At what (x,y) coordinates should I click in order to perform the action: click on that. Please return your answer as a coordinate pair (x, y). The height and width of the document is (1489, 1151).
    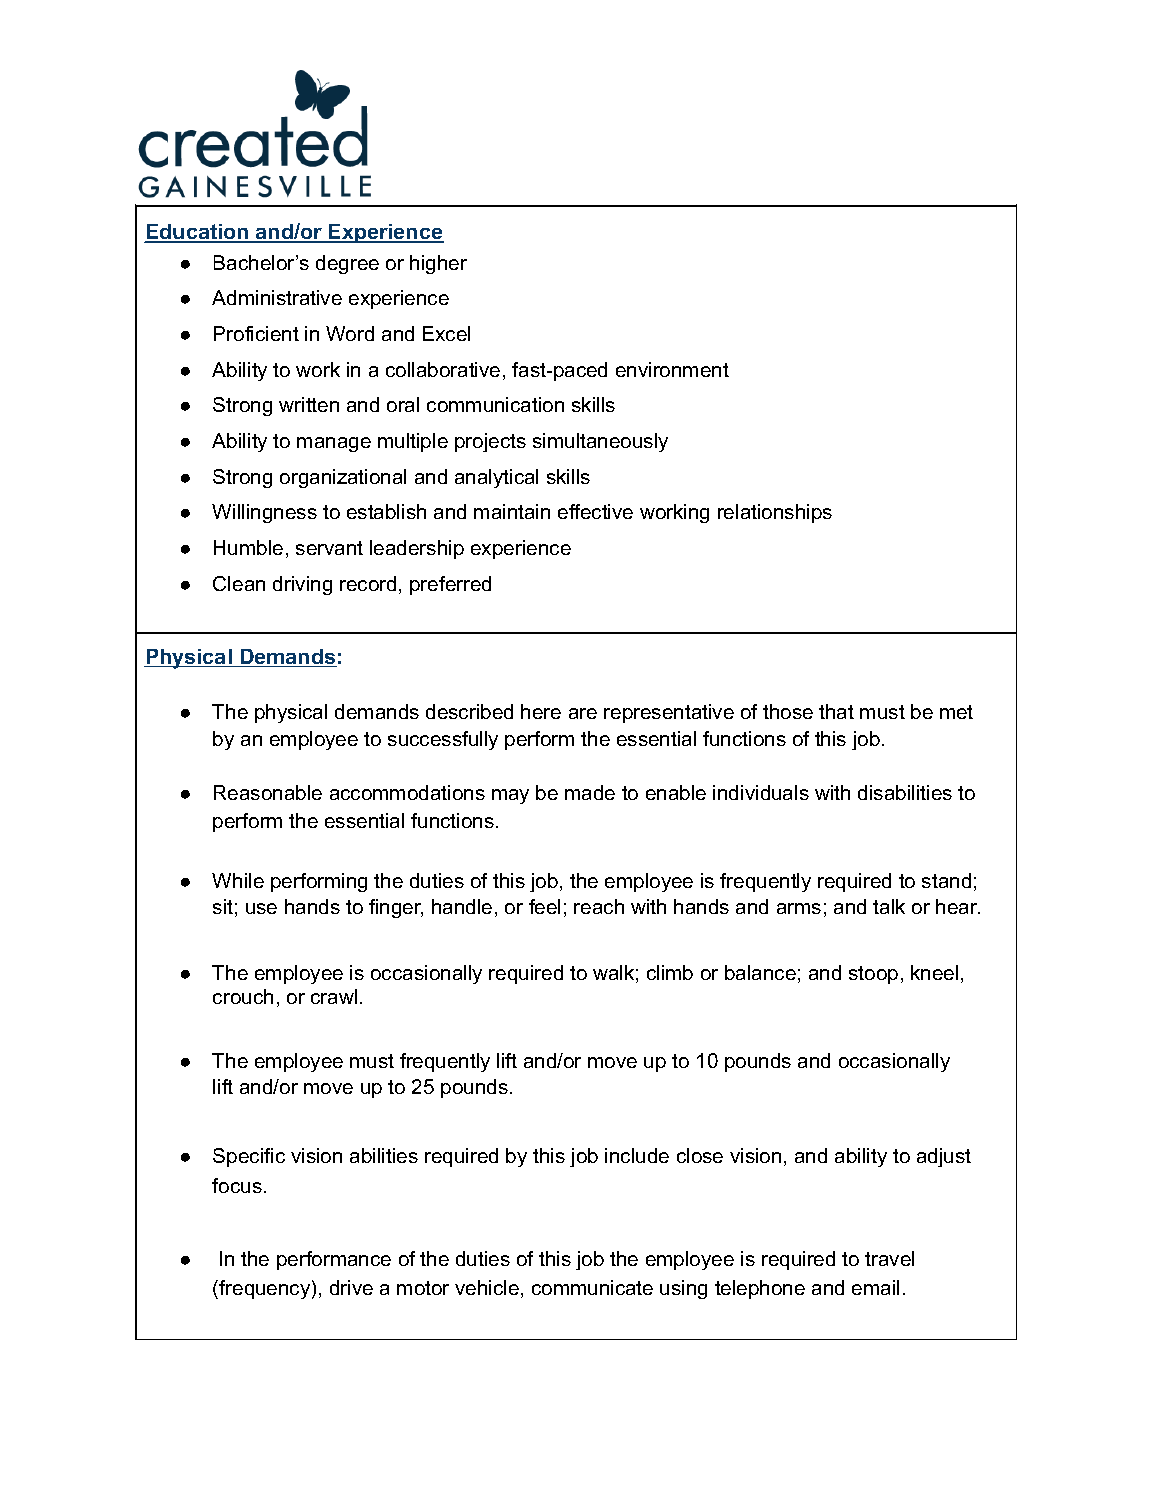
    Looking at the image, I should click on (836, 711).
